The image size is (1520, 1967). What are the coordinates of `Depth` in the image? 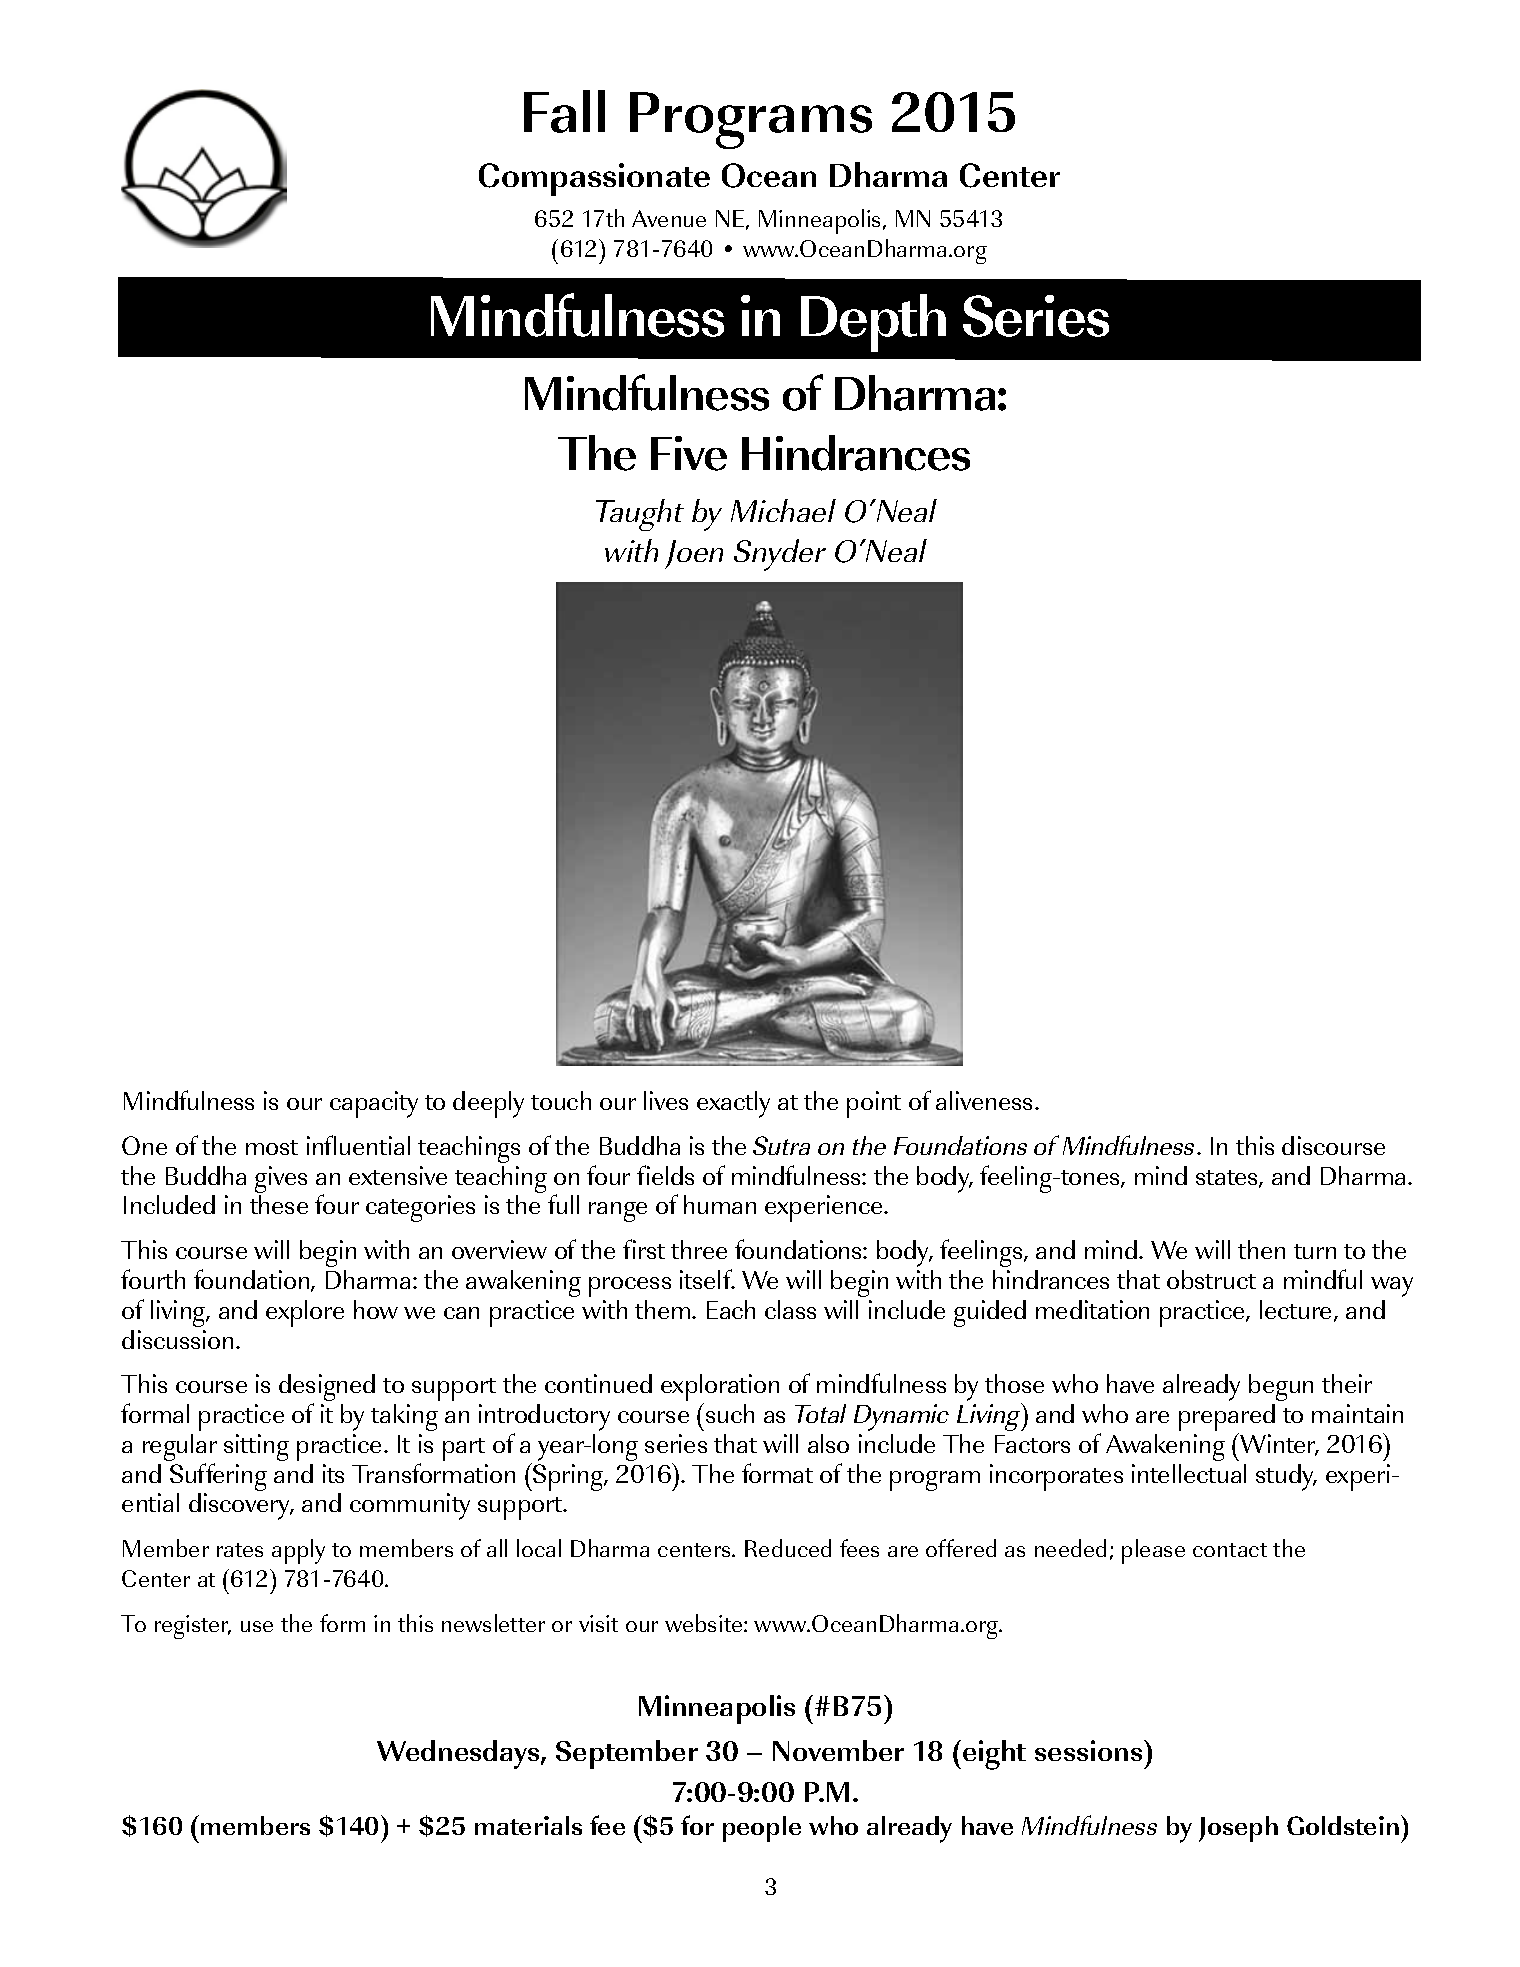 It's located at (873, 323).
